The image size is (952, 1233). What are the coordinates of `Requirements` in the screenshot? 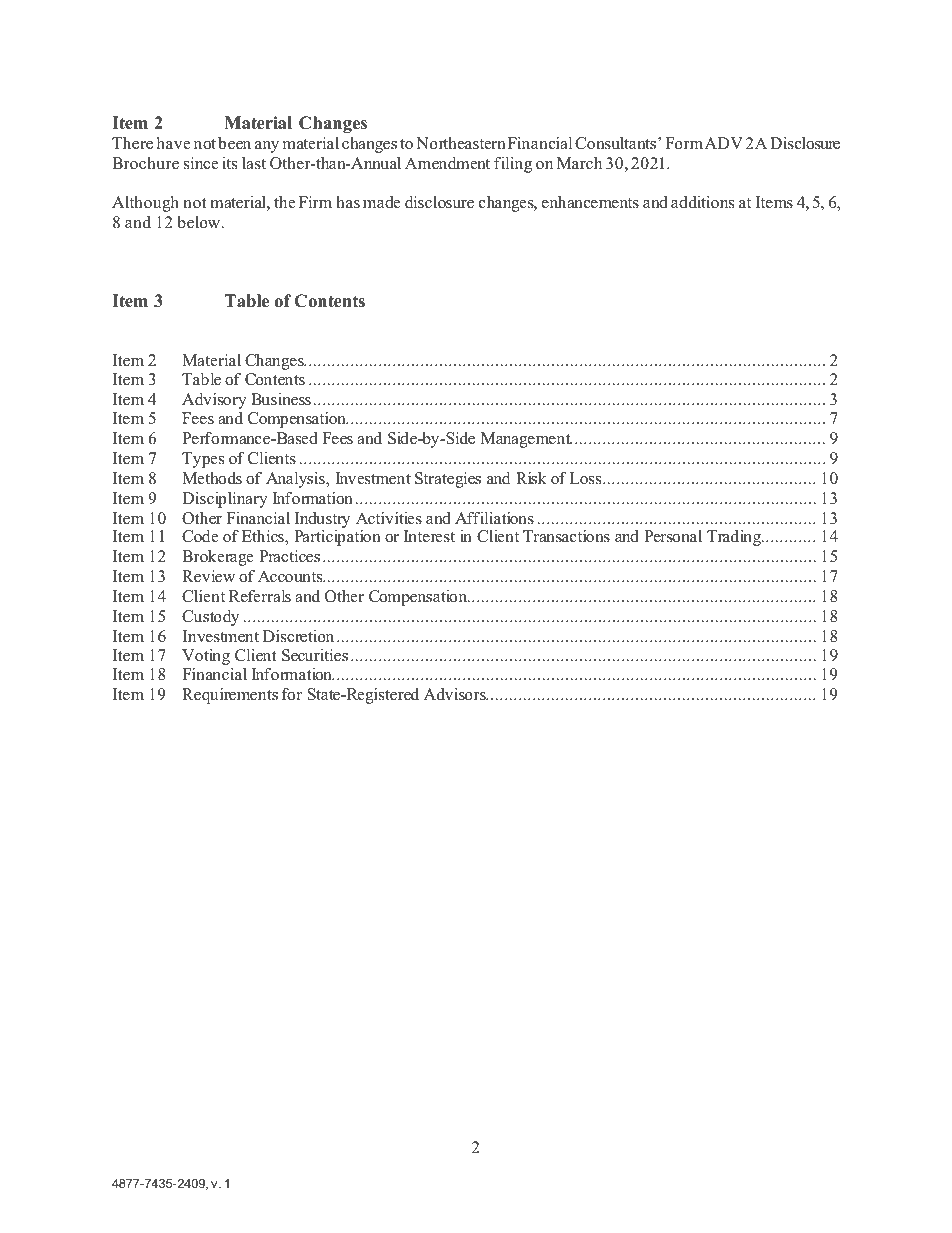 It's located at (230, 696).
